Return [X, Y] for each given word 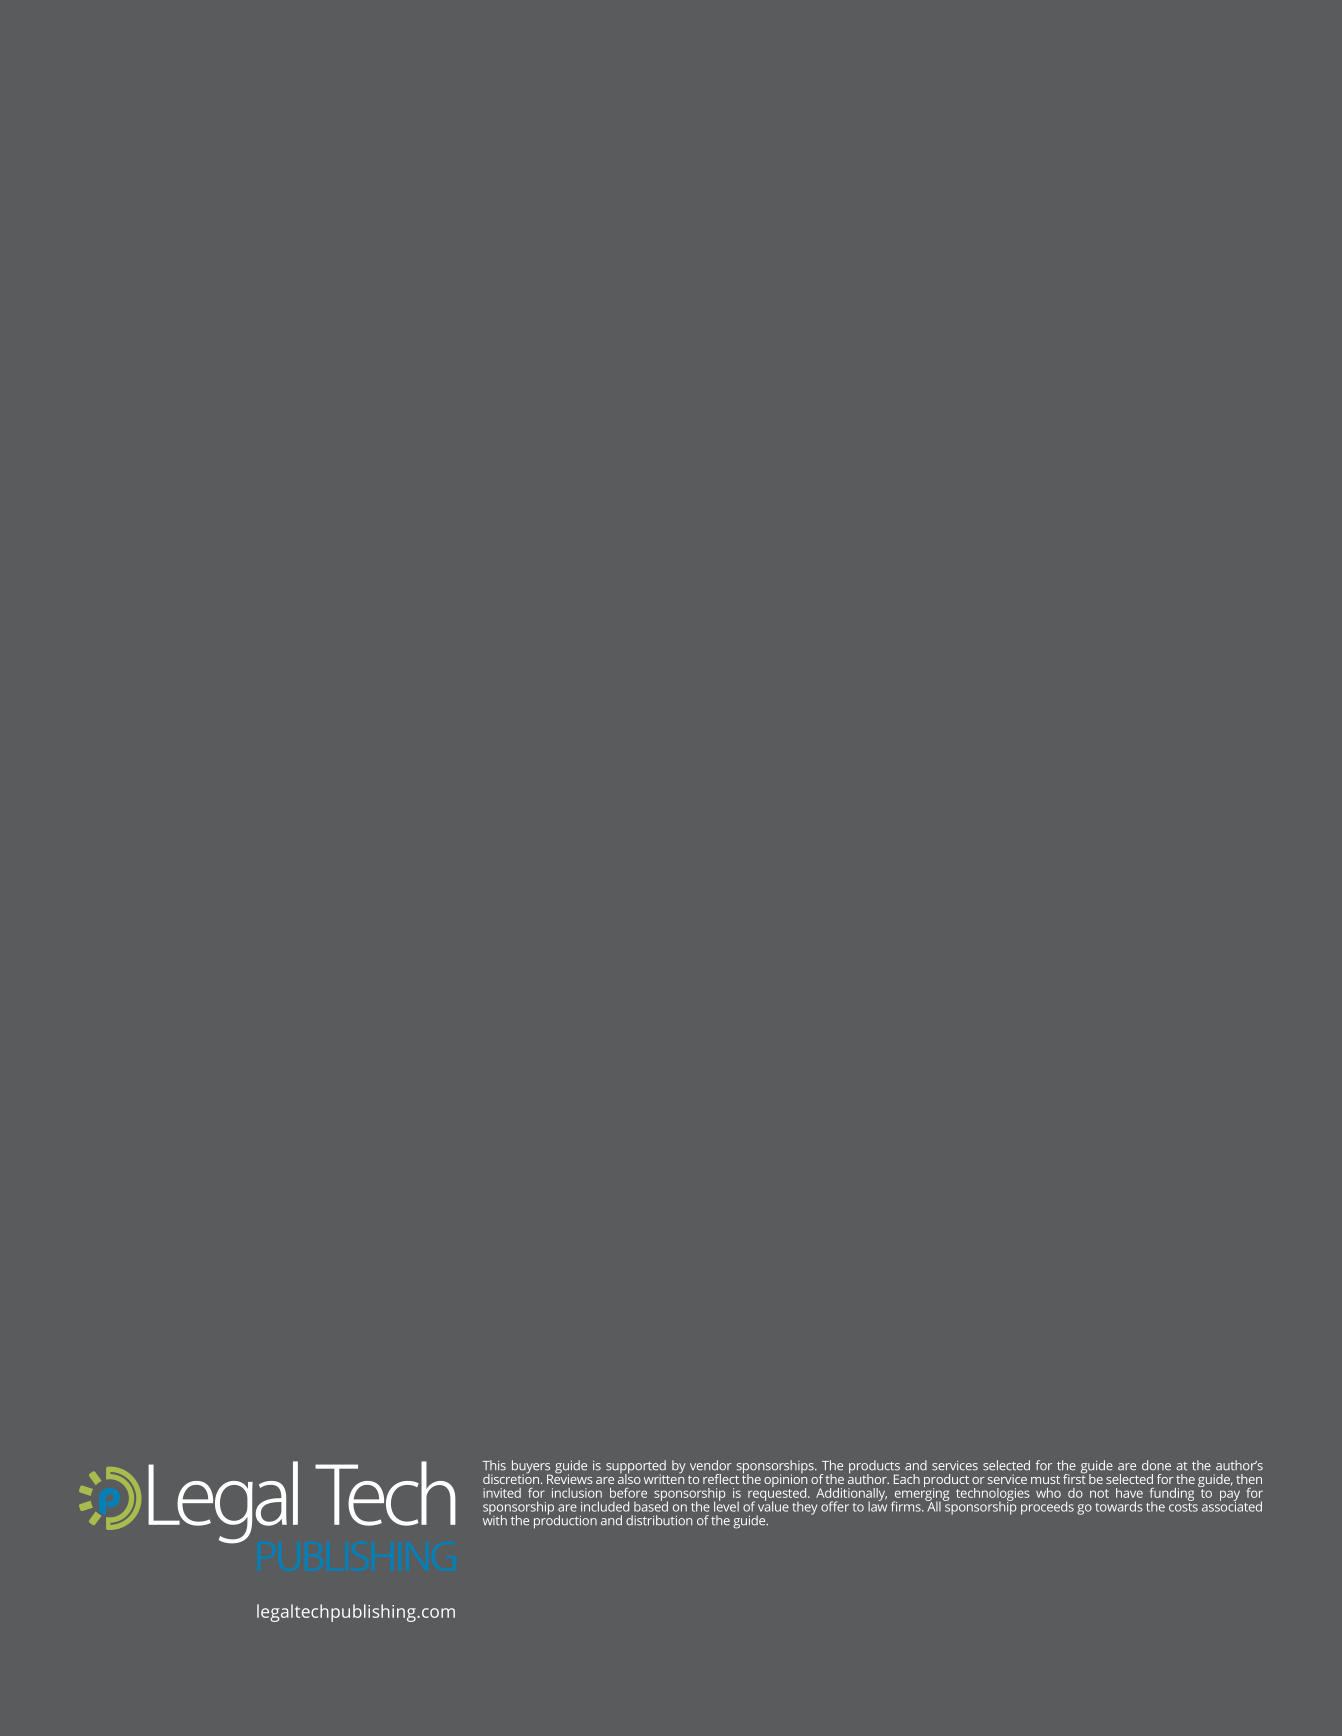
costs [1183, 1506]
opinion [785, 1481]
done [1156, 1465]
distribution [659, 1520]
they [804, 1508]
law [877, 1505]
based [651, 1505]
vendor [711, 1465]
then [1249, 1479]
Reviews [570, 1478]
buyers [532, 1468]
